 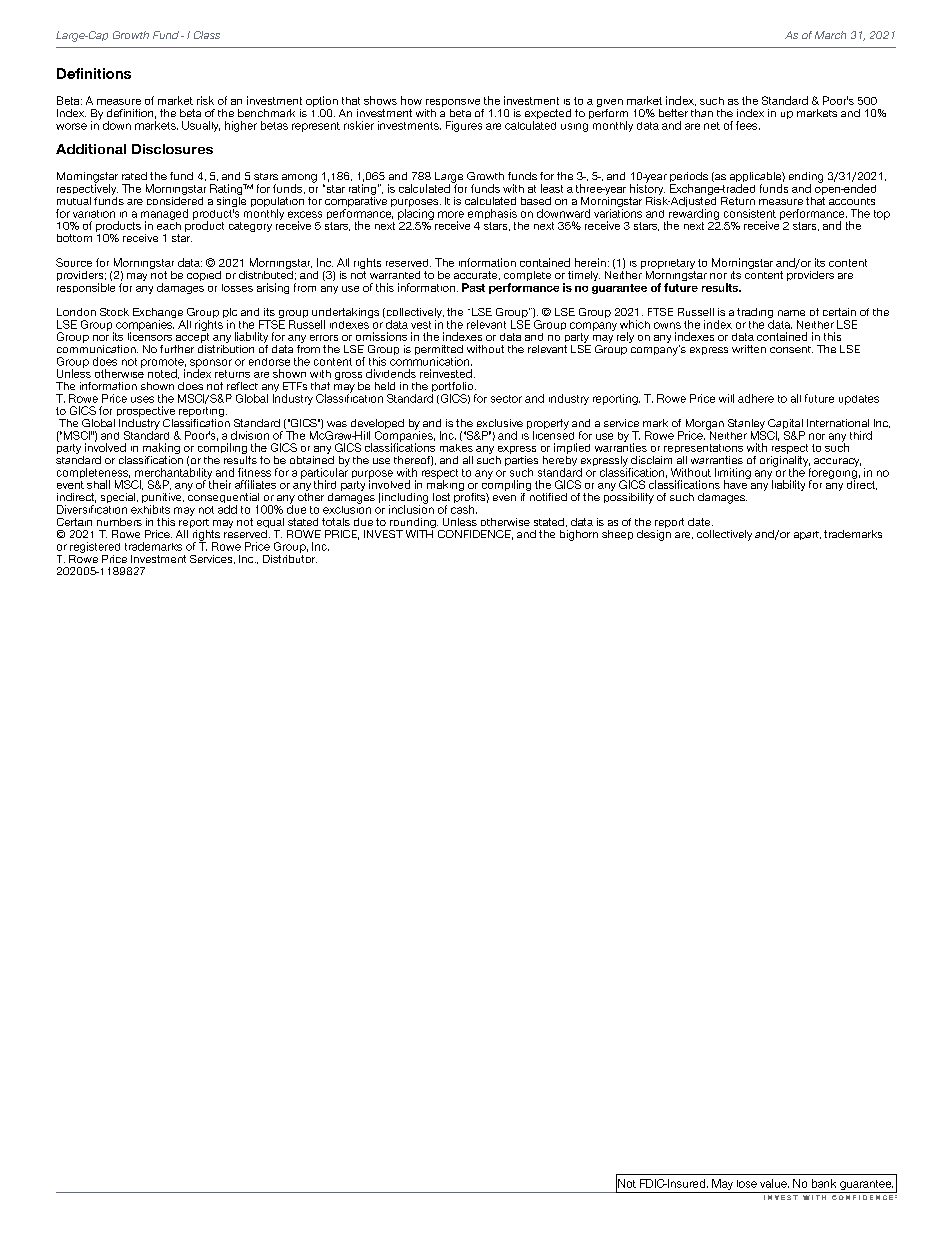 What do you see at coordinates (807, 535) in the document?
I see `apart` at bounding box center [807, 535].
